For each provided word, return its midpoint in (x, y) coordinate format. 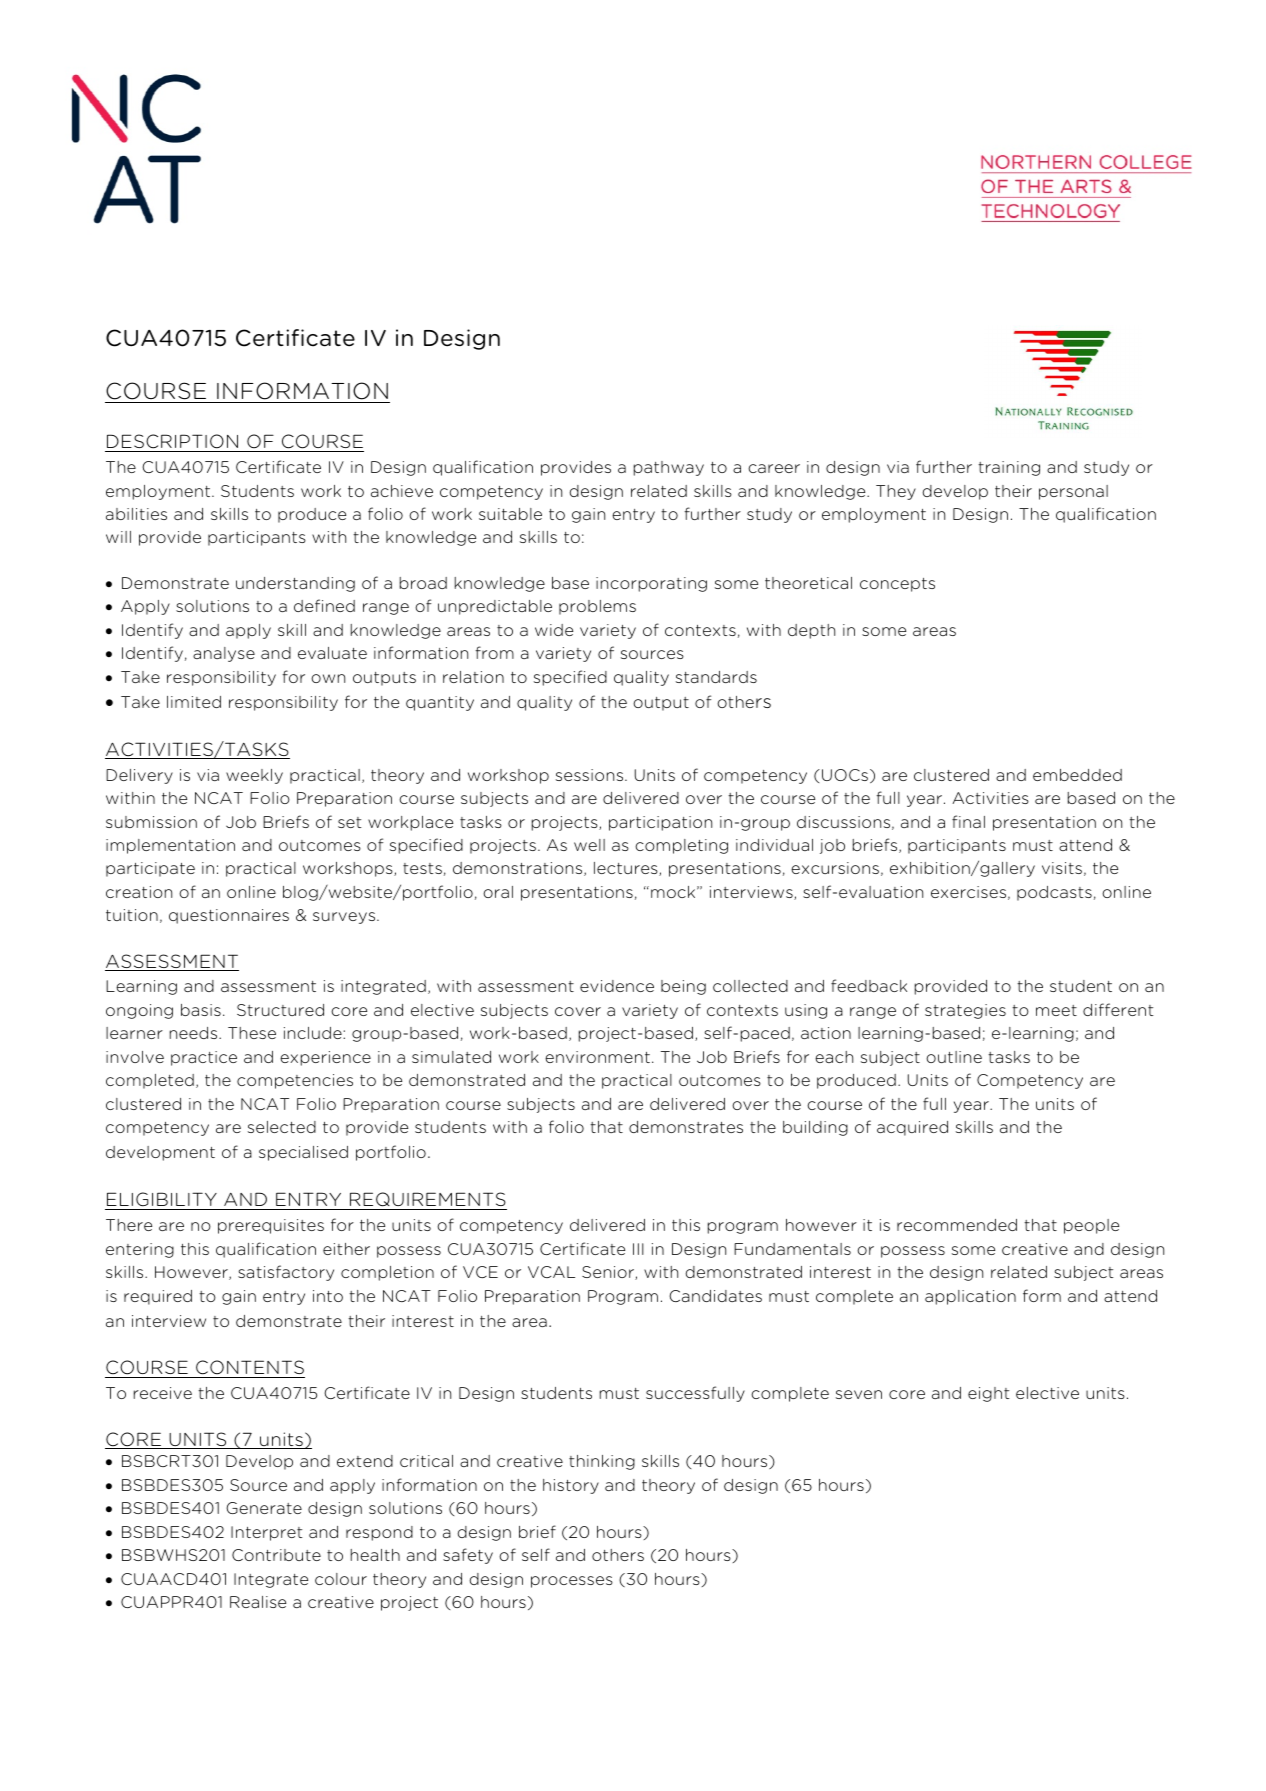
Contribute (276, 1555)
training (1009, 468)
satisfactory (286, 1273)
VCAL (551, 1272)
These (252, 1033)
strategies (965, 1011)
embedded (1077, 775)
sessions (591, 775)
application (970, 1297)
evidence (617, 986)
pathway (669, 468)
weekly (254, 776)
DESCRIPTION (172, 441)
